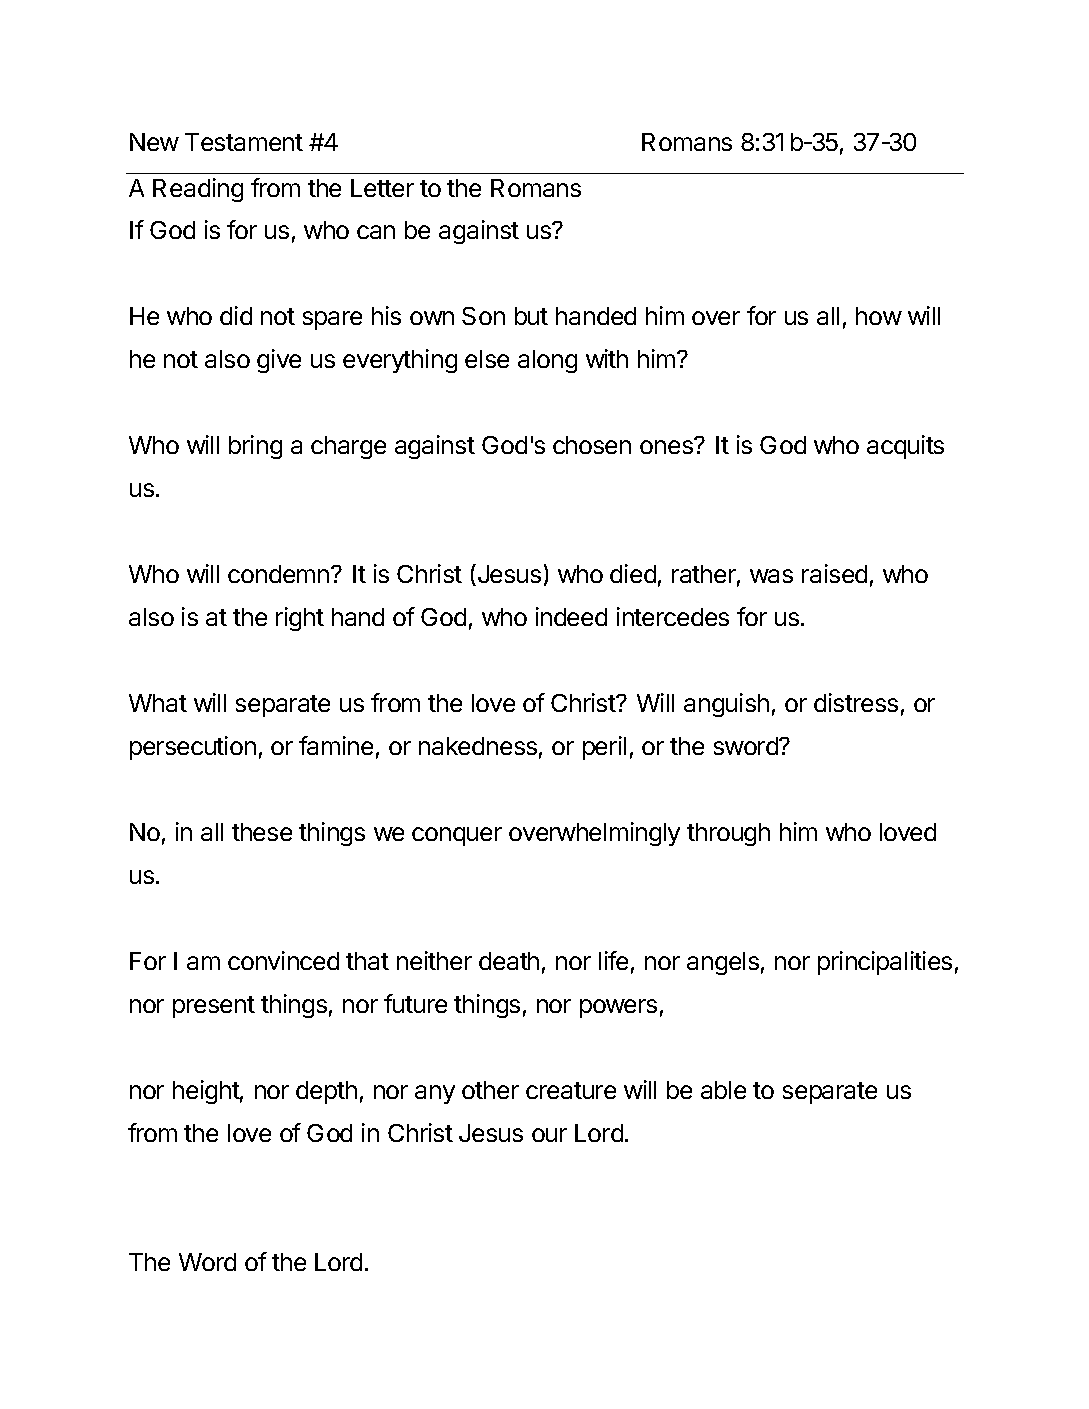 The image size is (1089, 1409). Describe the element at coordinates (457, 836) in the screenshot. I see `conquer` at that location.
